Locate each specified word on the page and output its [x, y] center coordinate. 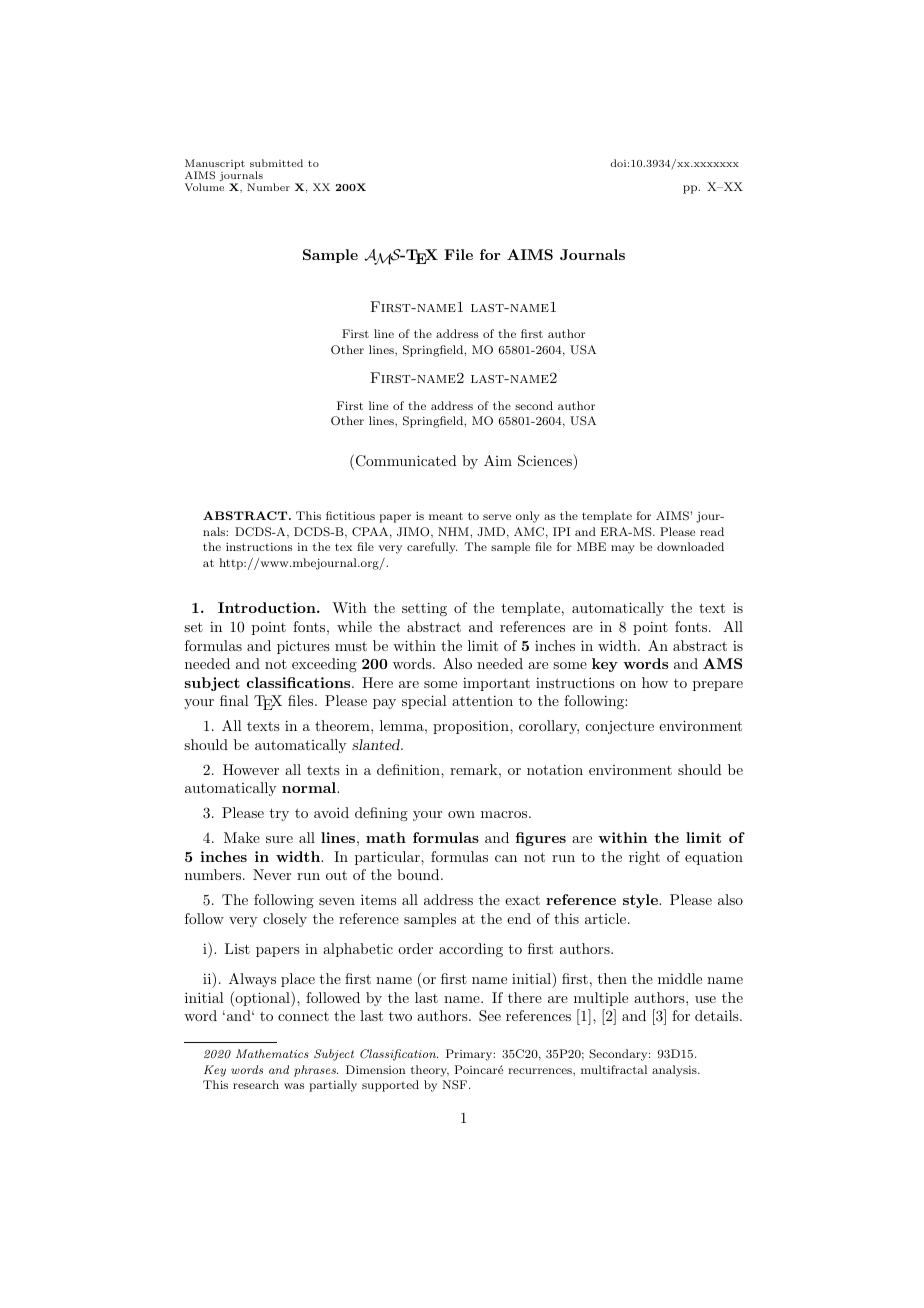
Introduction [268, 607]
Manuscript [215, 166]
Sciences [546, 460]
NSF [456, 1085]
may [623, 549]
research [256, 1084]
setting [424, 609]
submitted [276, 163]
